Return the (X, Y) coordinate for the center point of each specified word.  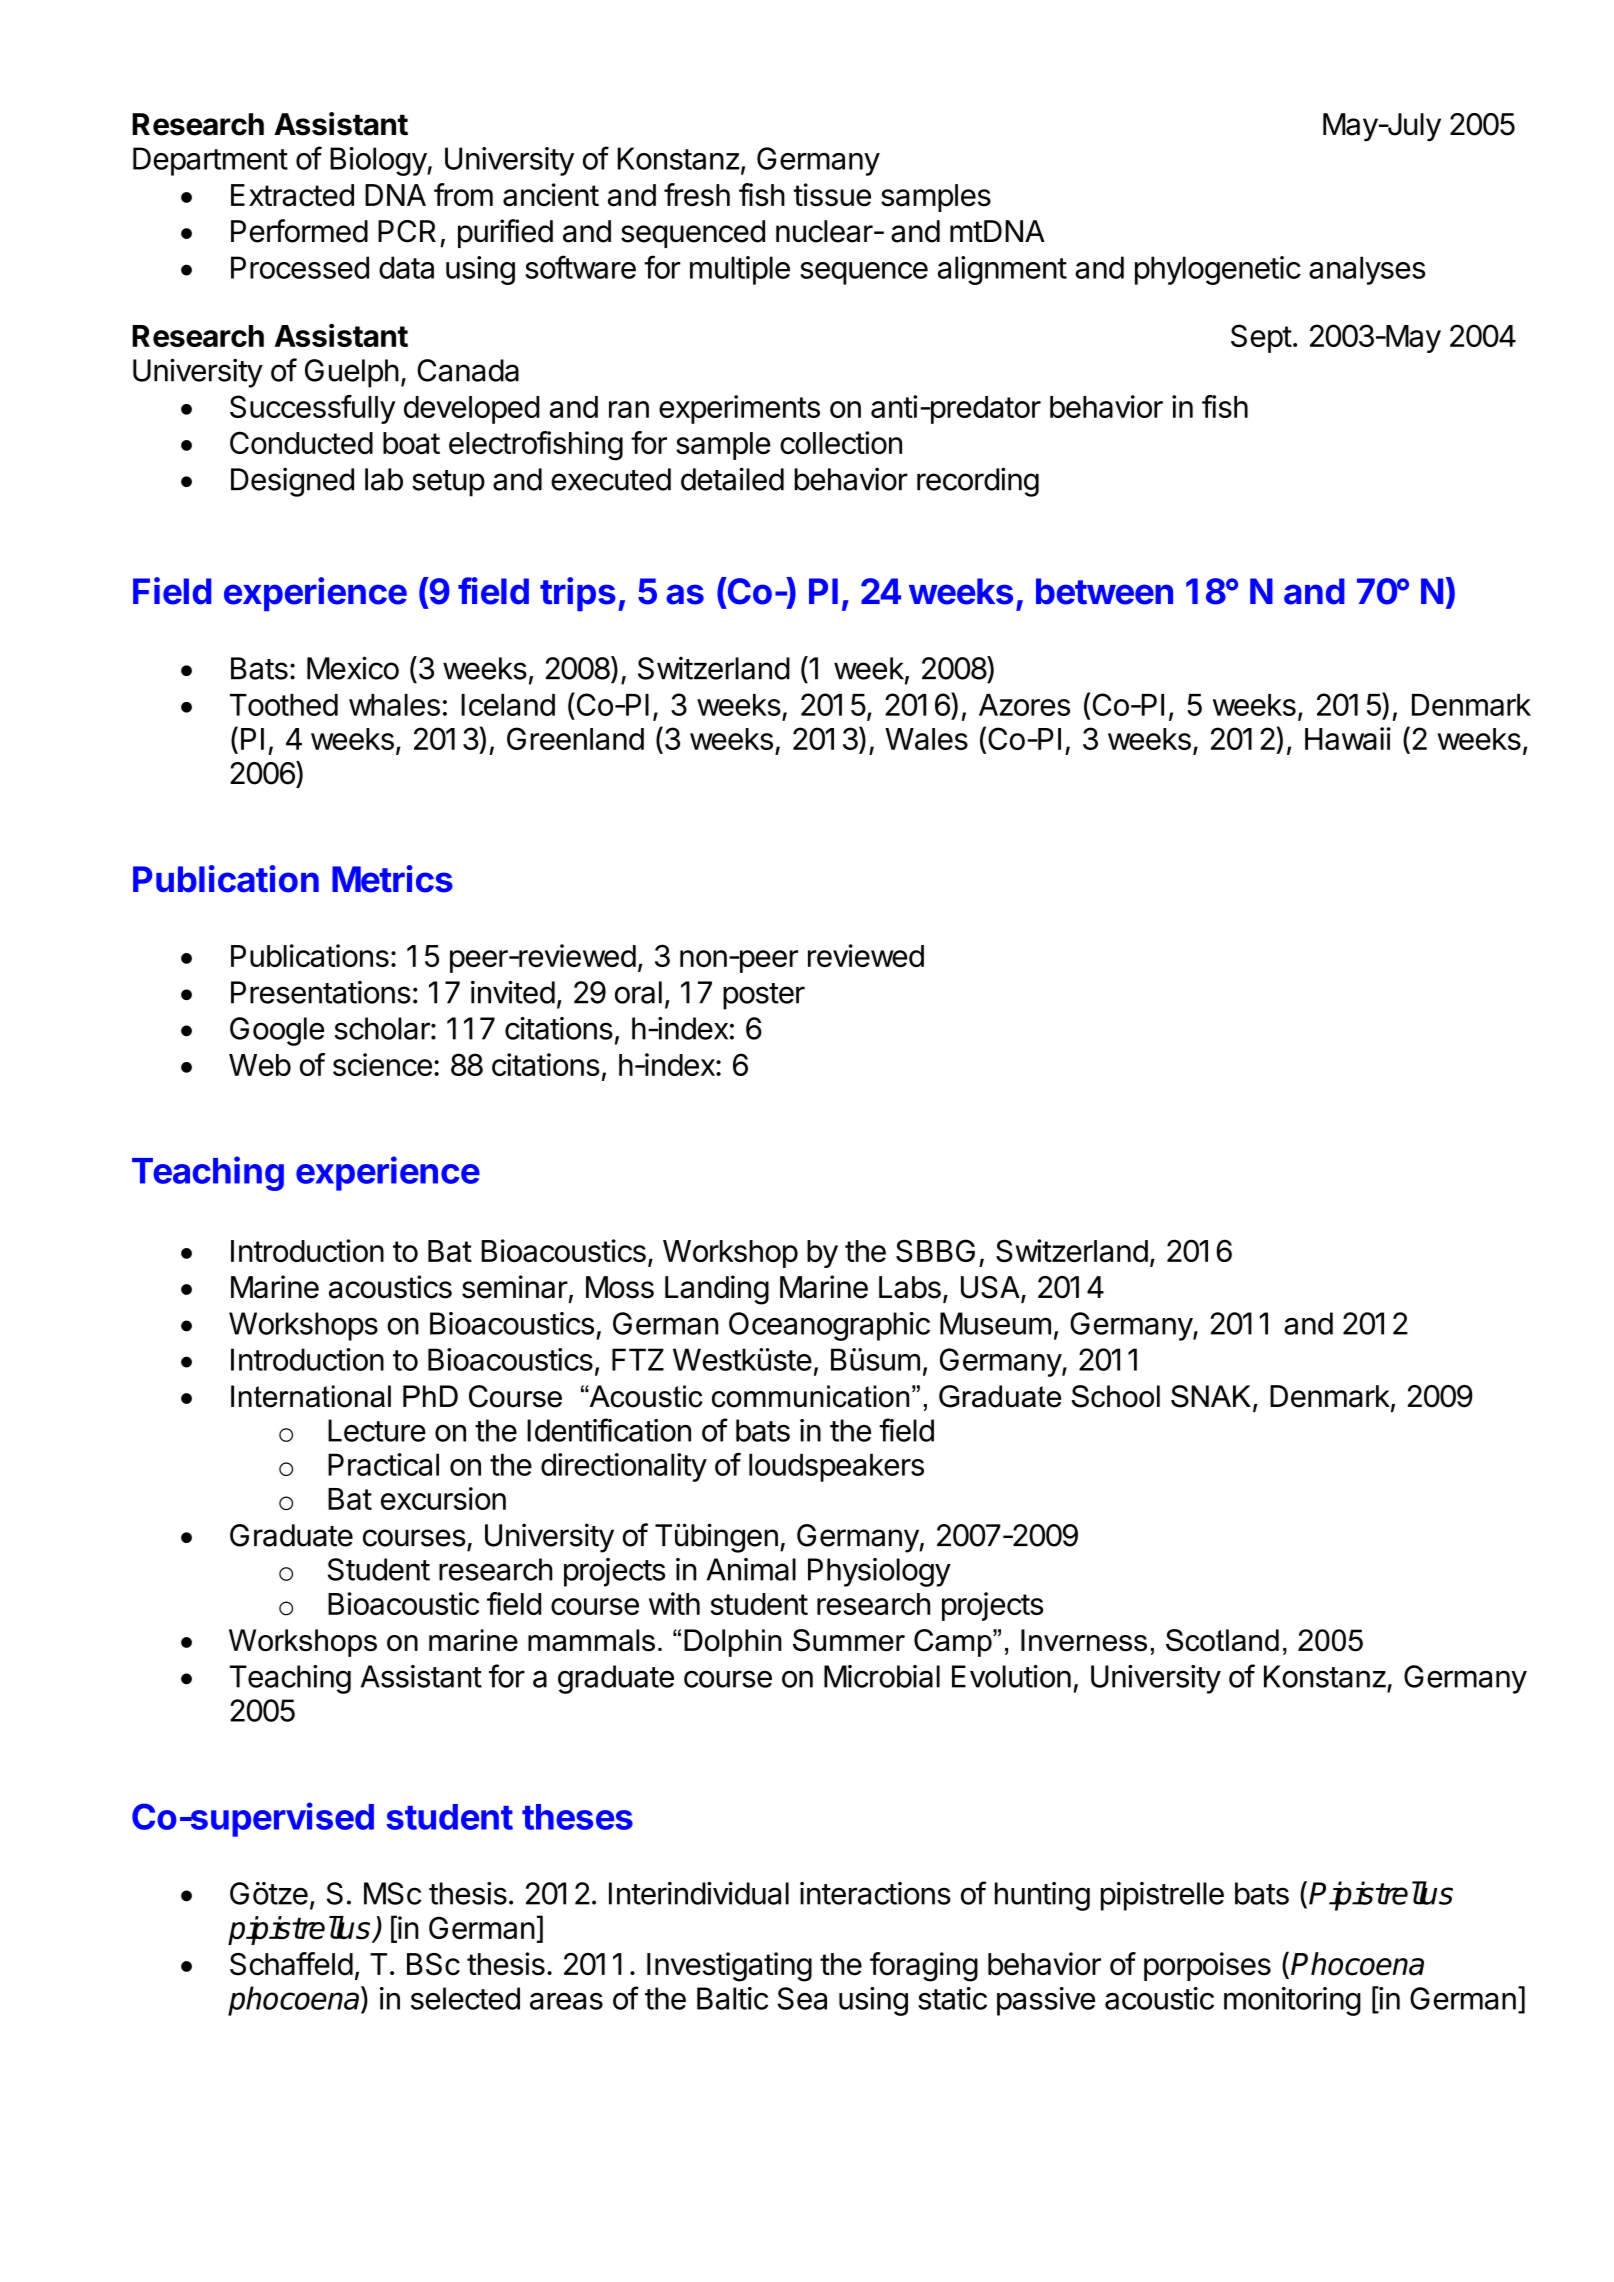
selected (465, 1998)
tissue (832, 195)
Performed (299, 231)
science (382, 1064)
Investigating (729, 1967)
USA (991, 1288)
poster (764, 996)
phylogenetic (1218, 270)
